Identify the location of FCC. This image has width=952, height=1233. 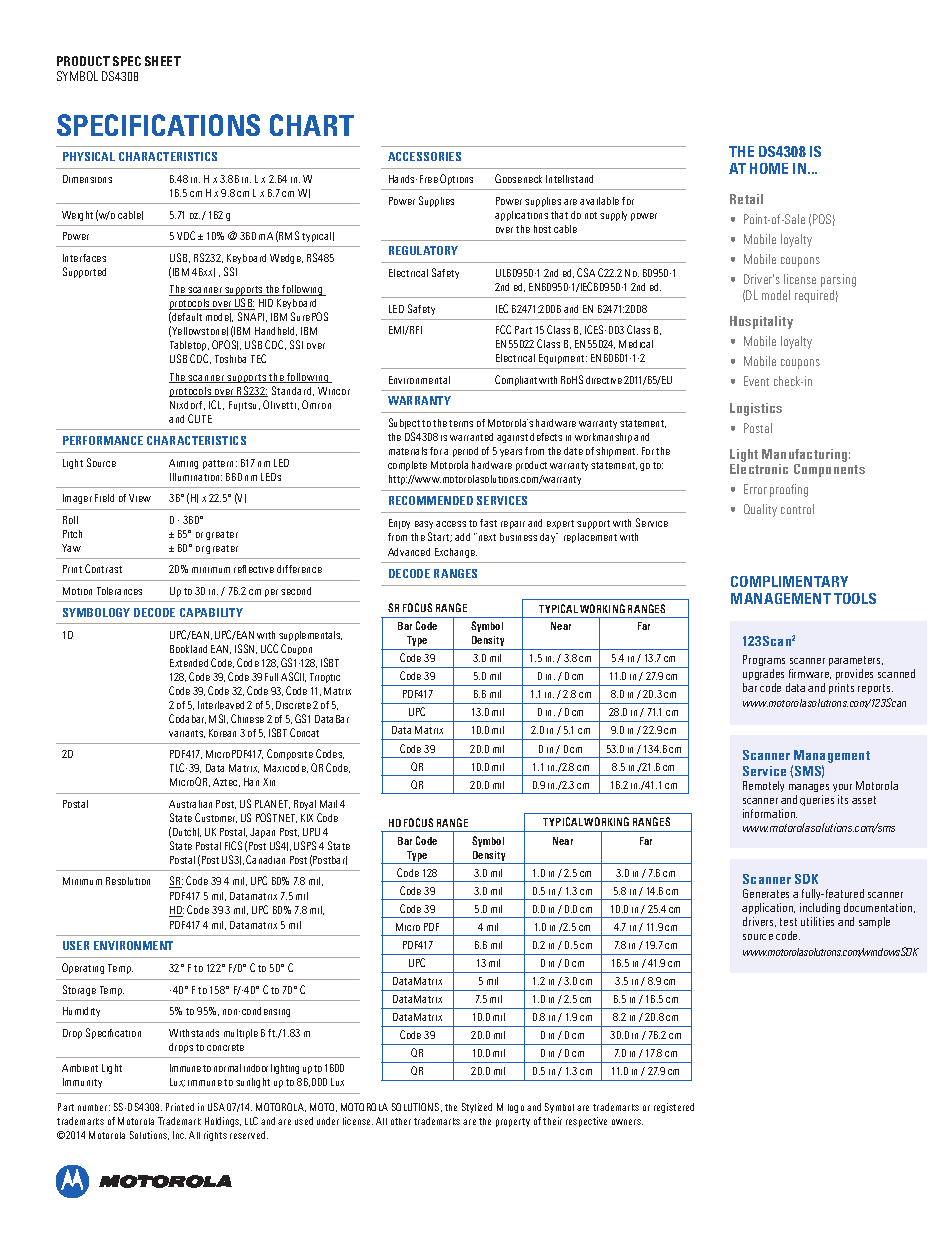
(503, 329).
